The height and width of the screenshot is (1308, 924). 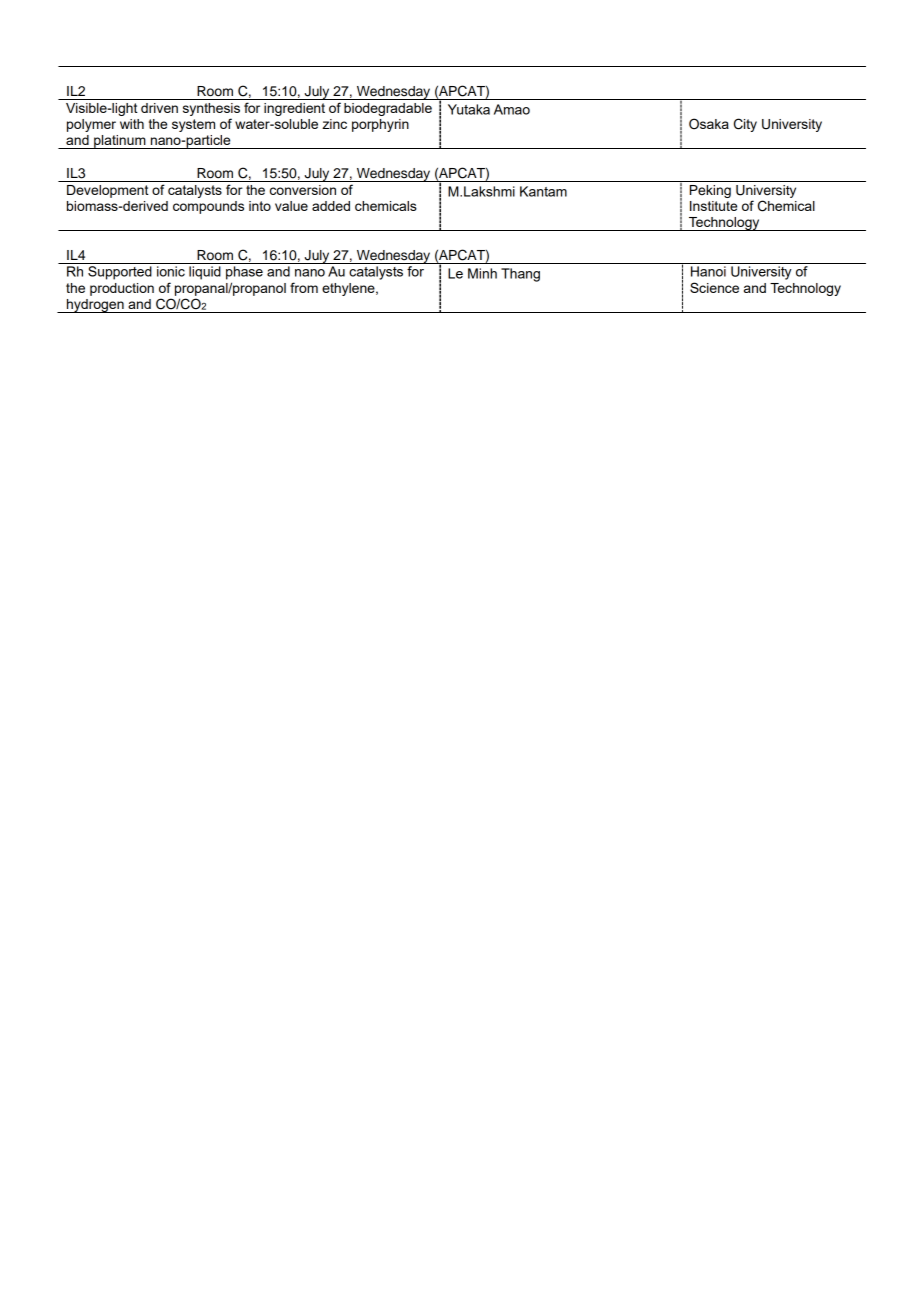 I want to click on compounds, so click(x=208, y=207).
